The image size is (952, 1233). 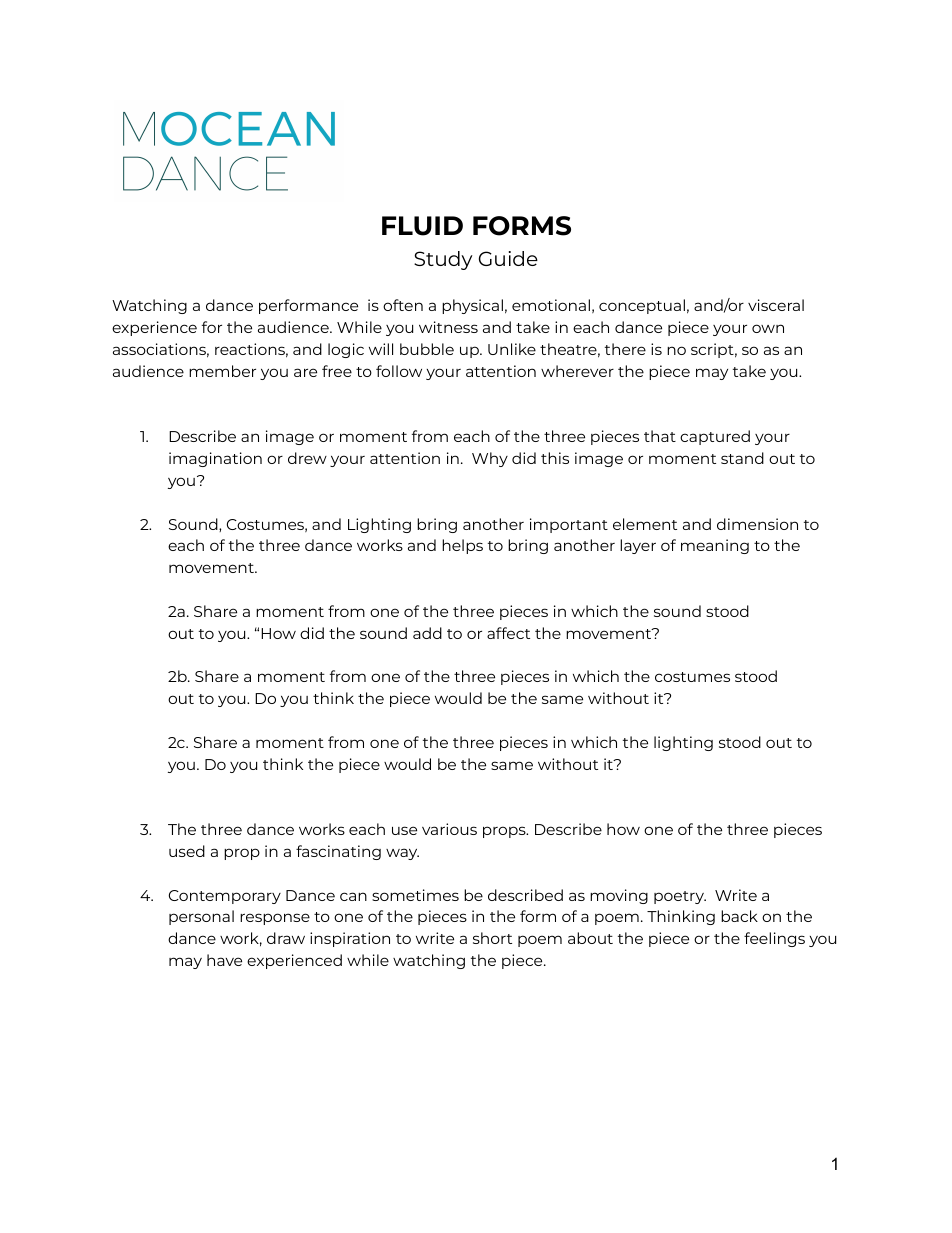 I want to click on affect, so click(x=508, y=633).
